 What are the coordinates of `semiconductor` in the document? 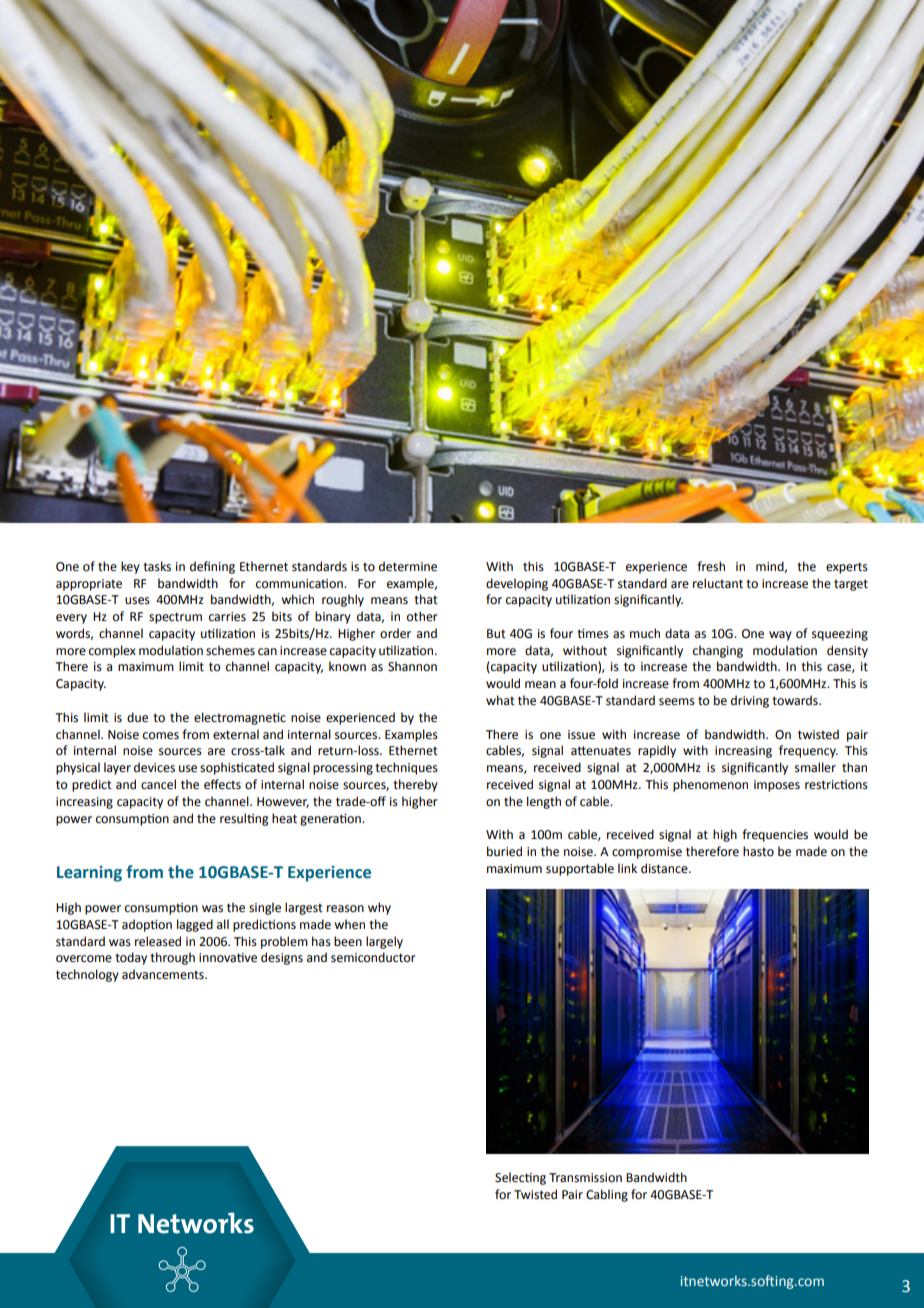 It's located at (373, 957).
